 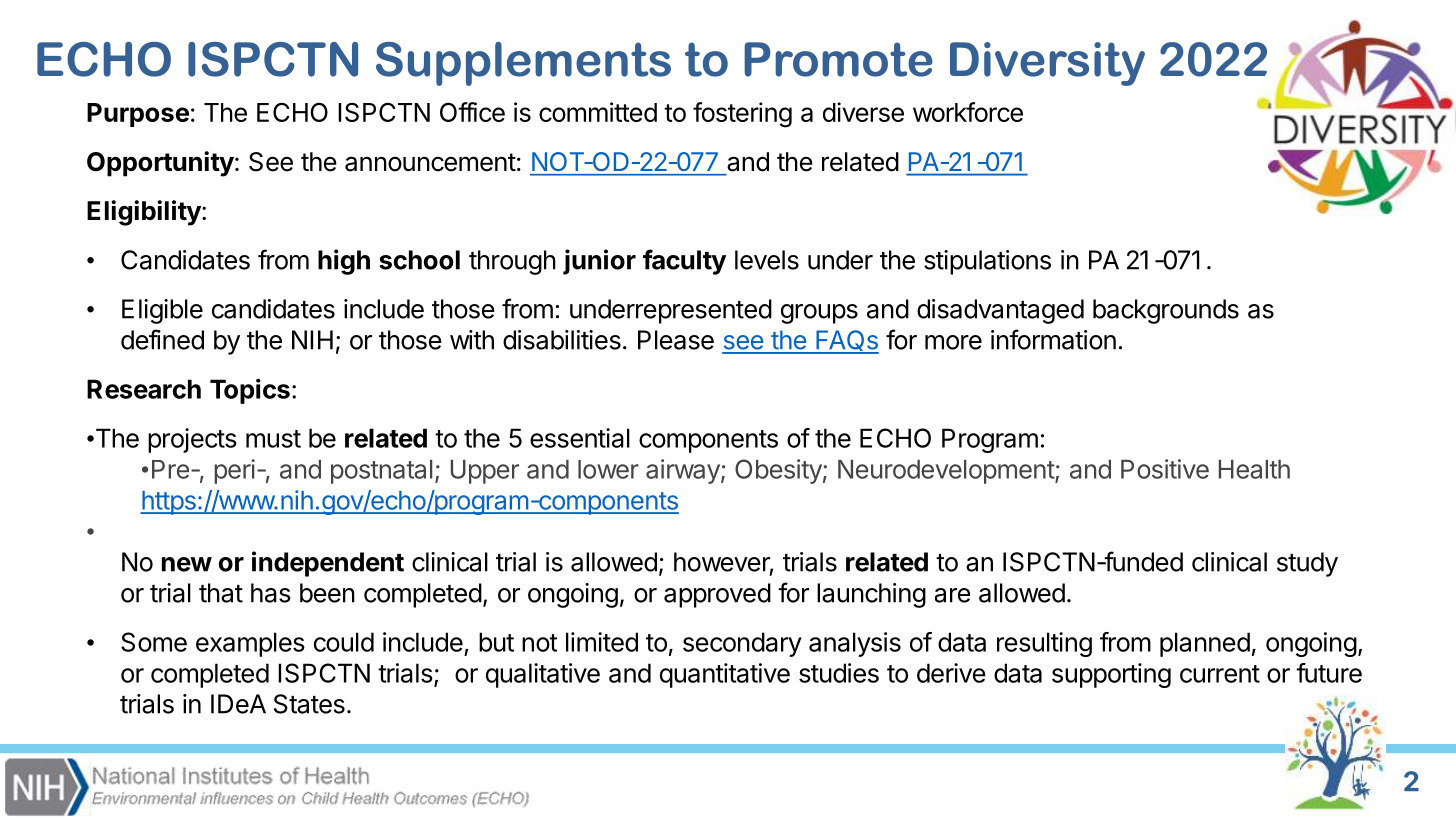 I want to click on stipulations, so click(x=987, y=262).
